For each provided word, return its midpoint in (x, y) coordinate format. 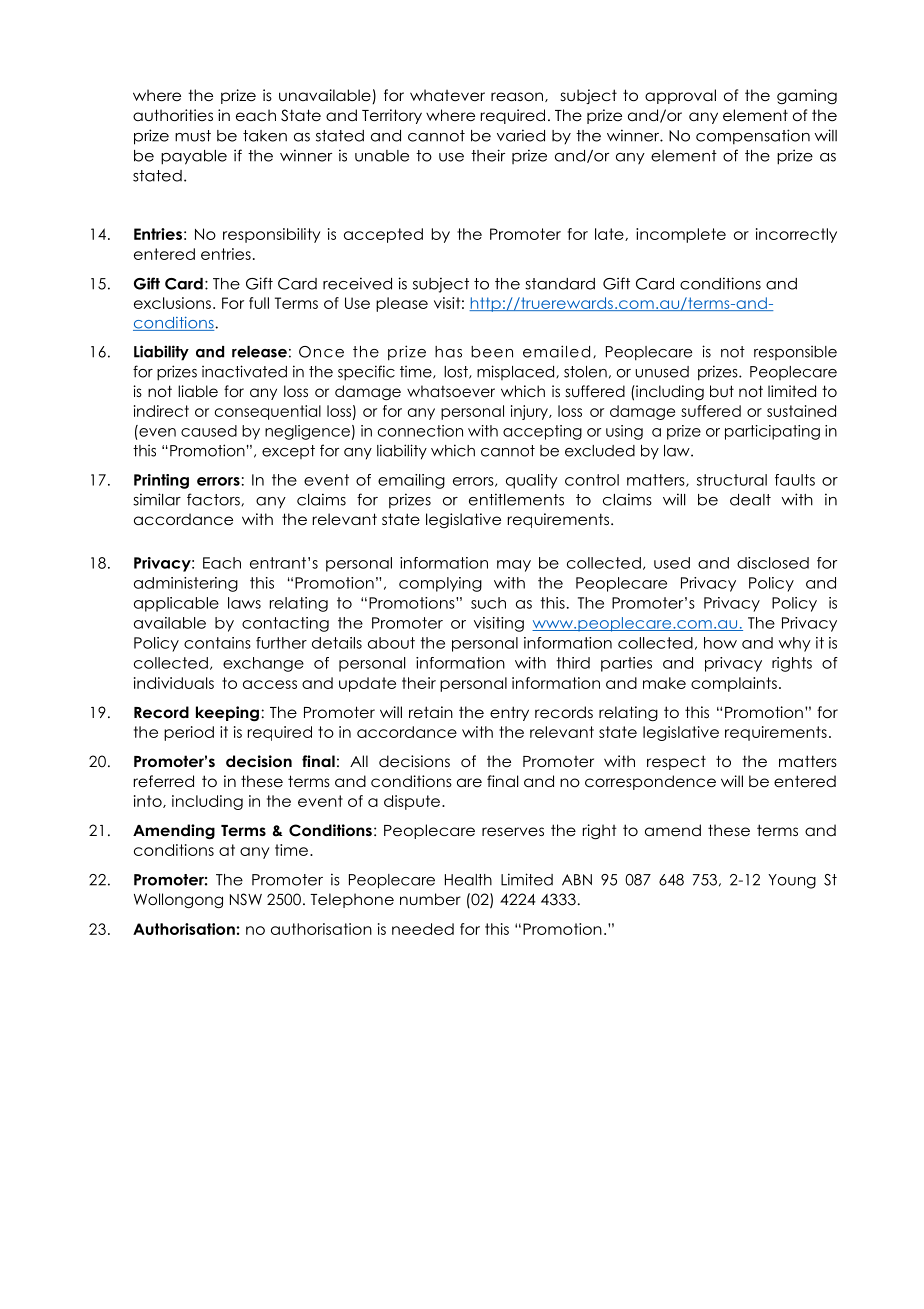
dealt (750, 500)
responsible (795, 353)
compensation (753, 137)
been (492, 352)
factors (213, 499)
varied (521, 135)
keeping (227, 714)
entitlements (516, 499)
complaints (734, 684)
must (193, 136)
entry (509, 713)
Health (468, 880)
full (259, 303)
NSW (246, 899)
